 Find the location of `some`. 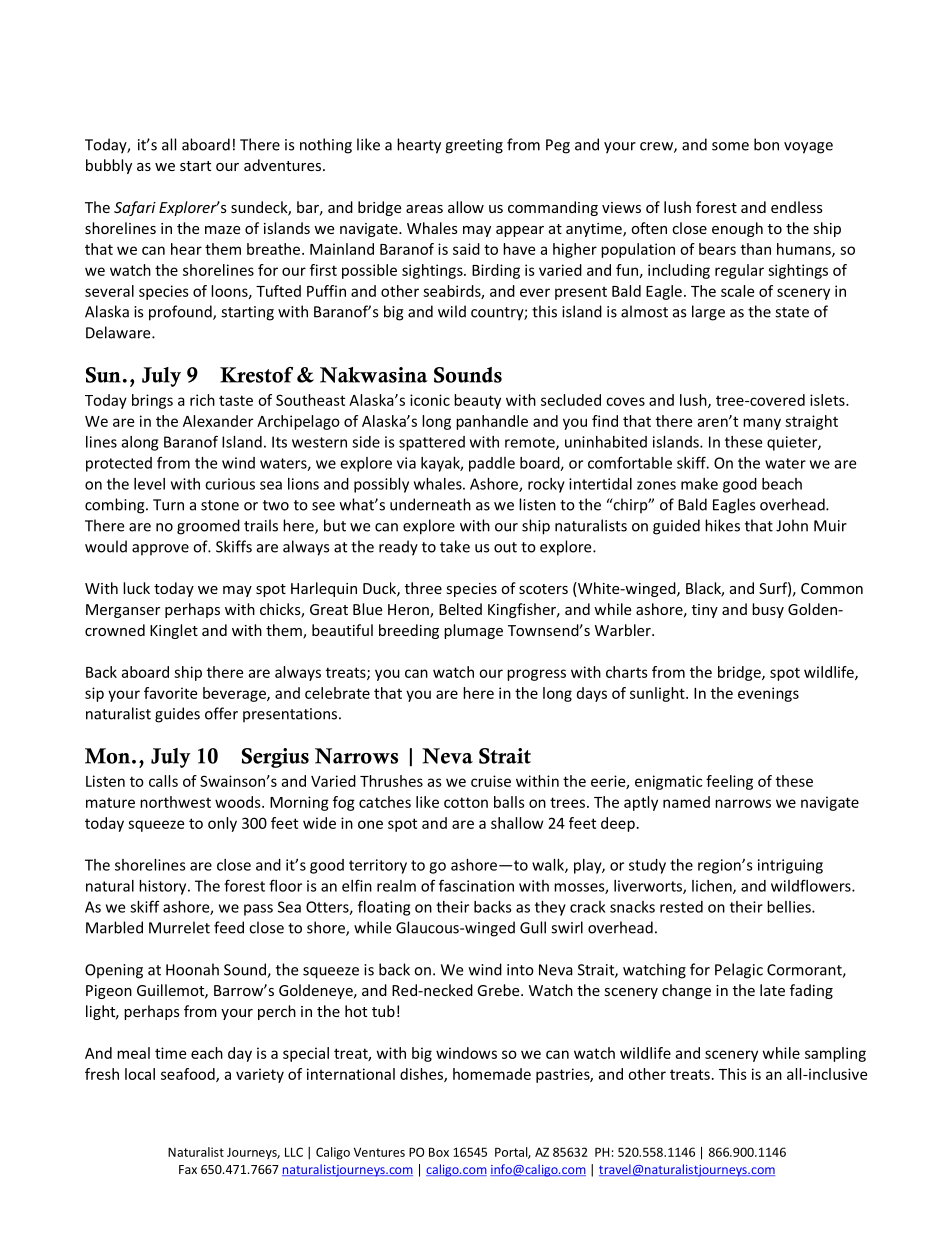

some is located at coordinates (730, 146).
